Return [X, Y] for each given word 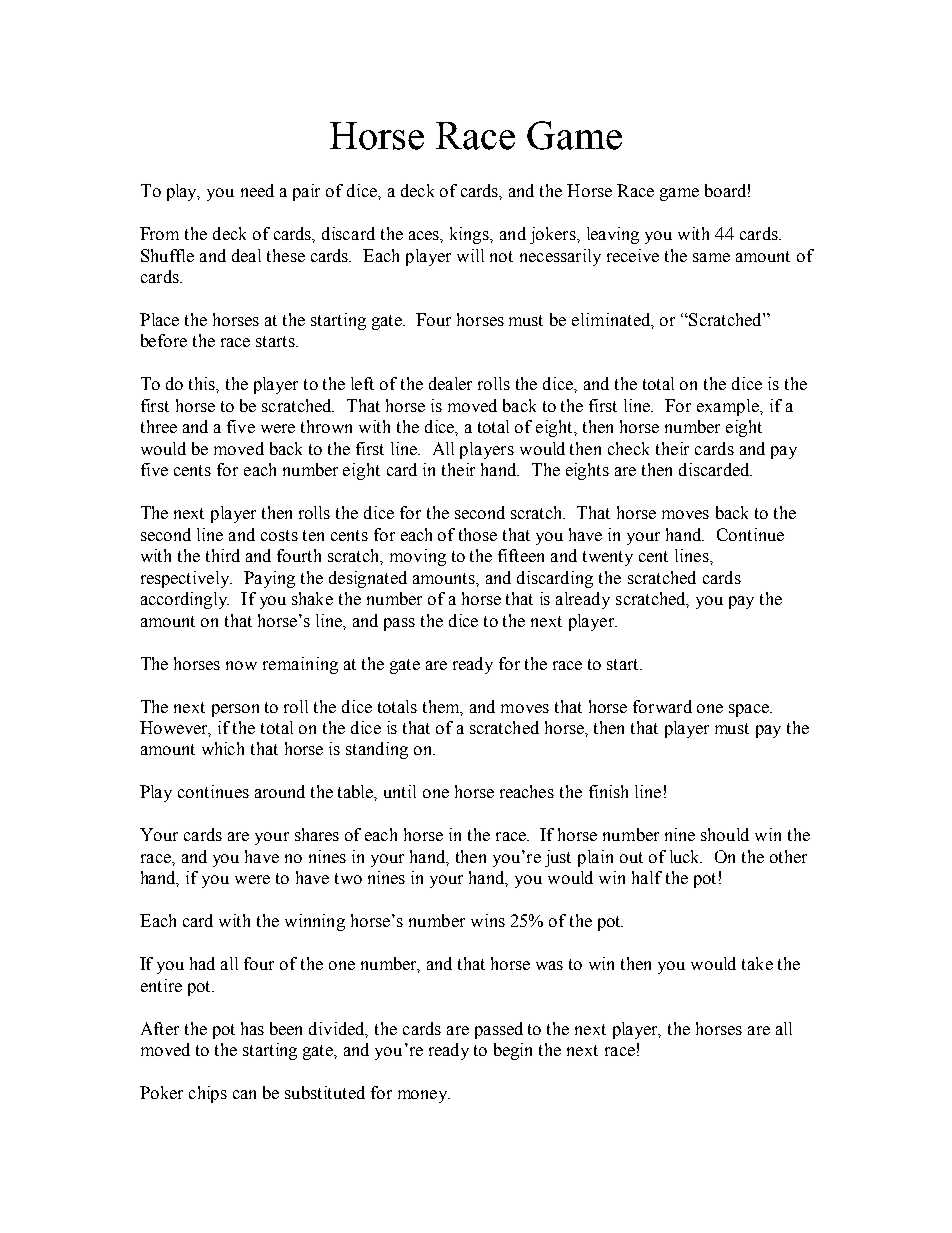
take [757, 963]
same [711, 257]
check [628, 448]
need [257, 190]
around [280, 791]
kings [470, 235]
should [725, 834]
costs [279, 535]
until [400, 791]
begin [513, 1051]
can [244, 1094]
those [478, 534]
